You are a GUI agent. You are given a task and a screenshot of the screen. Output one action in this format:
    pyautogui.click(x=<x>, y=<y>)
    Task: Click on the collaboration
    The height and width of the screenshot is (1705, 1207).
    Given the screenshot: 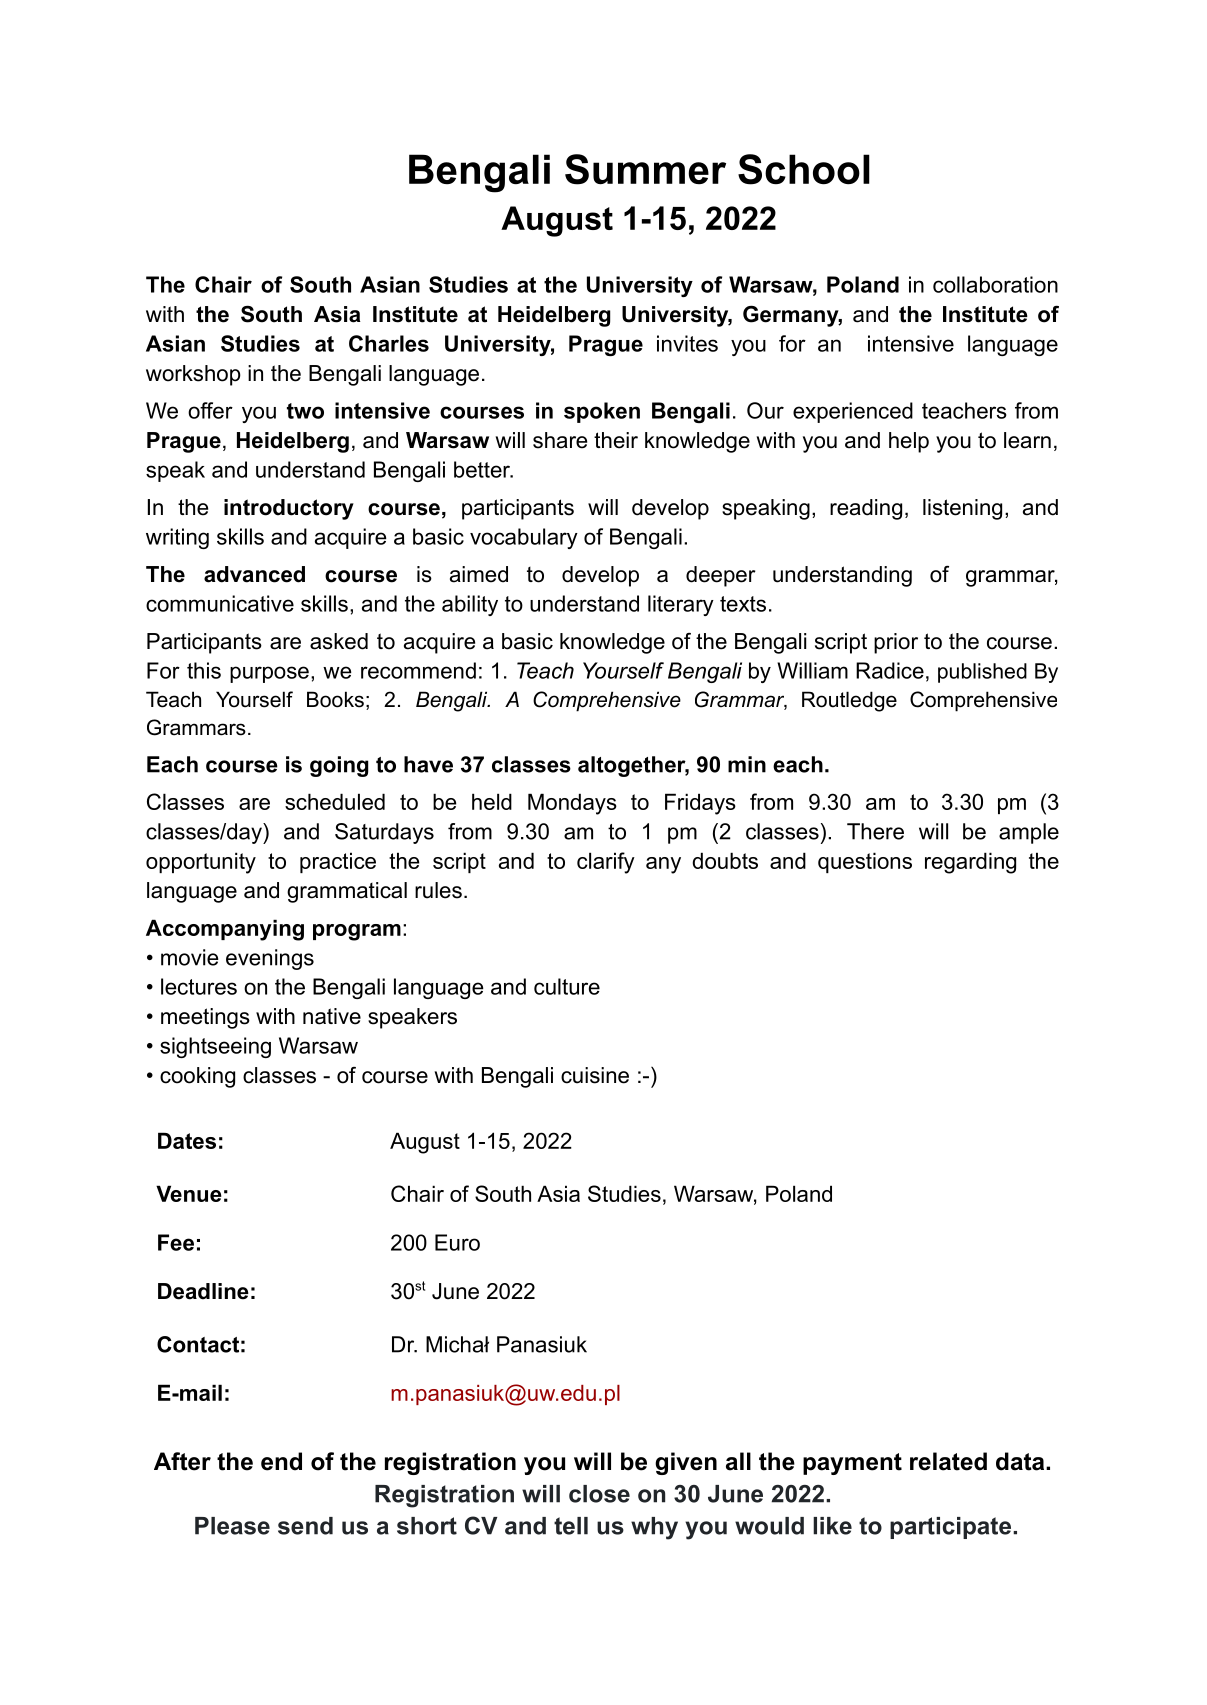 What is the action you would take?
    pyautogui.click(x=995, y=284)
